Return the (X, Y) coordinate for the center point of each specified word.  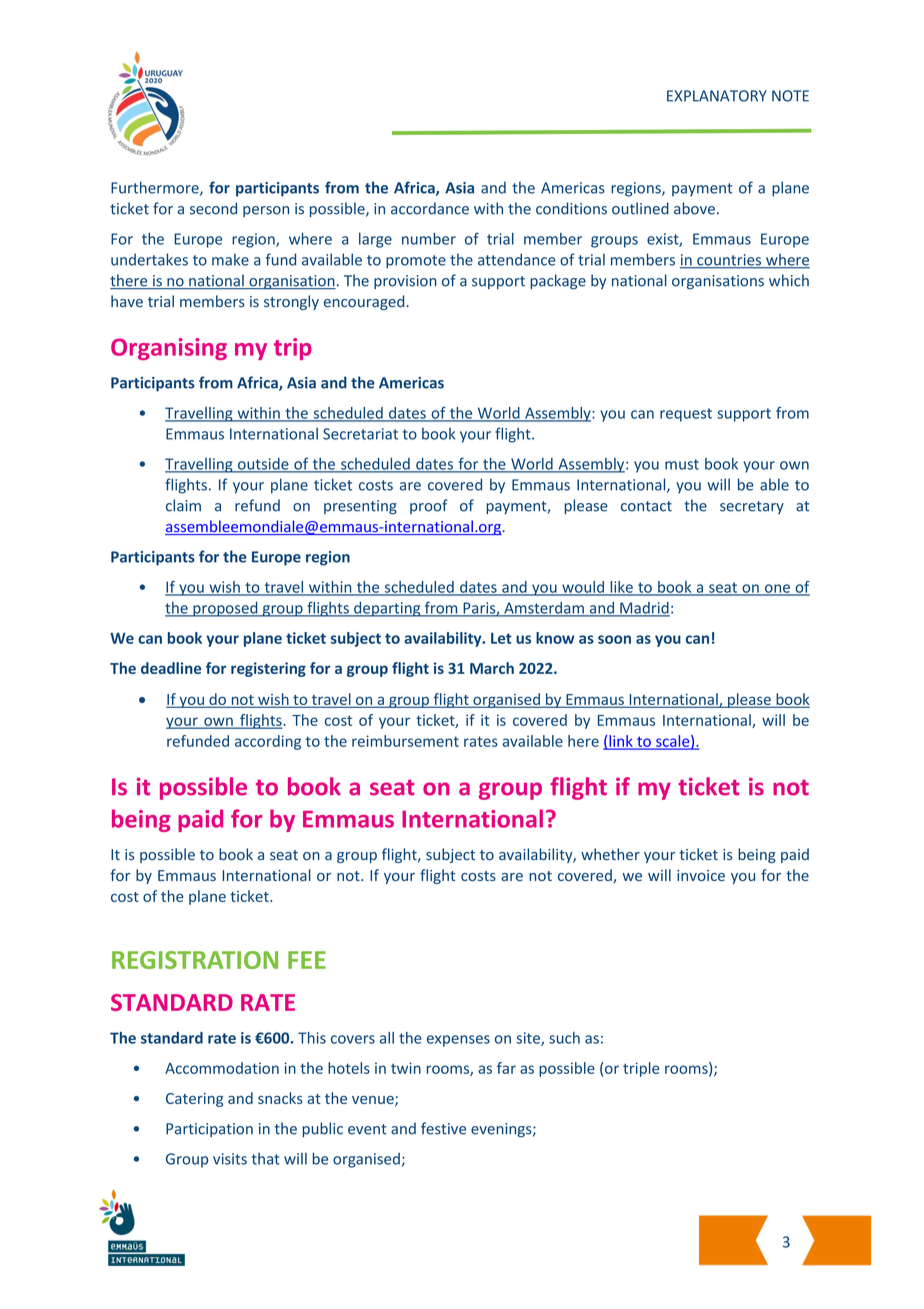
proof (429, 506)
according (268, 742)
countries (729, 261)
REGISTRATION (195, 960)
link (621, 742)
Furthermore (156, 188)
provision (405, 282)
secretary (752, 507)
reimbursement (405, 741)
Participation (209, 1130)
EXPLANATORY (717, 96)
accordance (430, 208)
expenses (458, 1041)
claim (183, 505)
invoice (701, 875)
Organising (169, 349)
